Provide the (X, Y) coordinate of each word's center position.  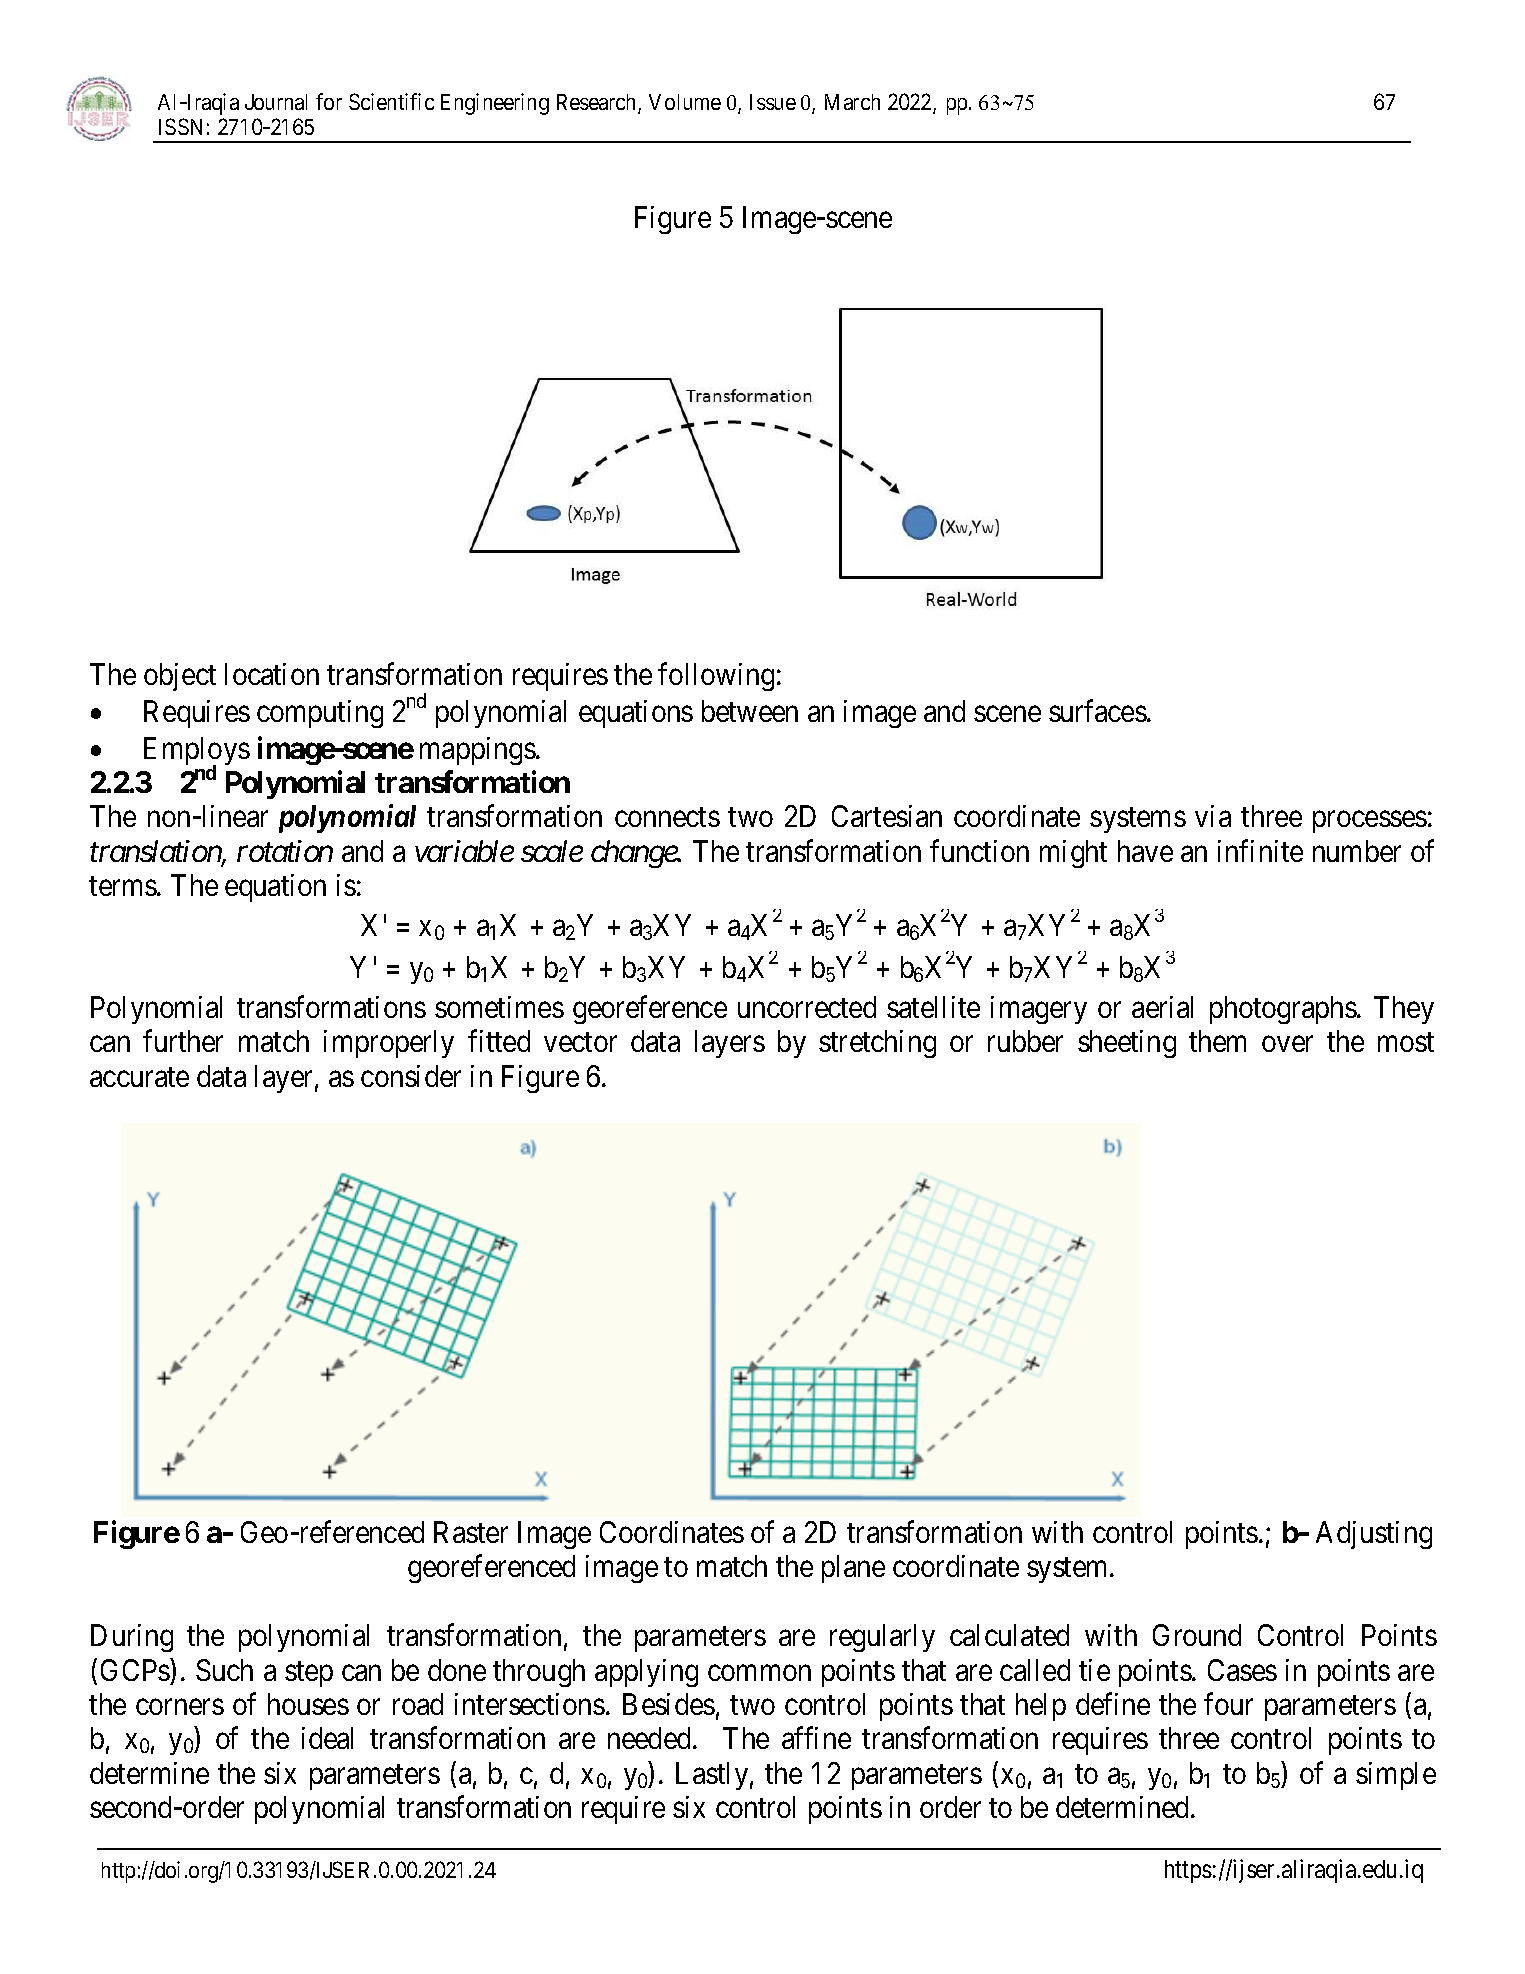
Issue (773, 102)
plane (853, 1569)
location (272, 674)
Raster (471, 1532)
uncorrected (807, 1007)
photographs (1283, 1010)
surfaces (1098, 711)
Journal (276, 102)
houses (308, 1704)
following (716, 677)
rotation (285, 851)
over (1287, 1044)
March (852, 102)
